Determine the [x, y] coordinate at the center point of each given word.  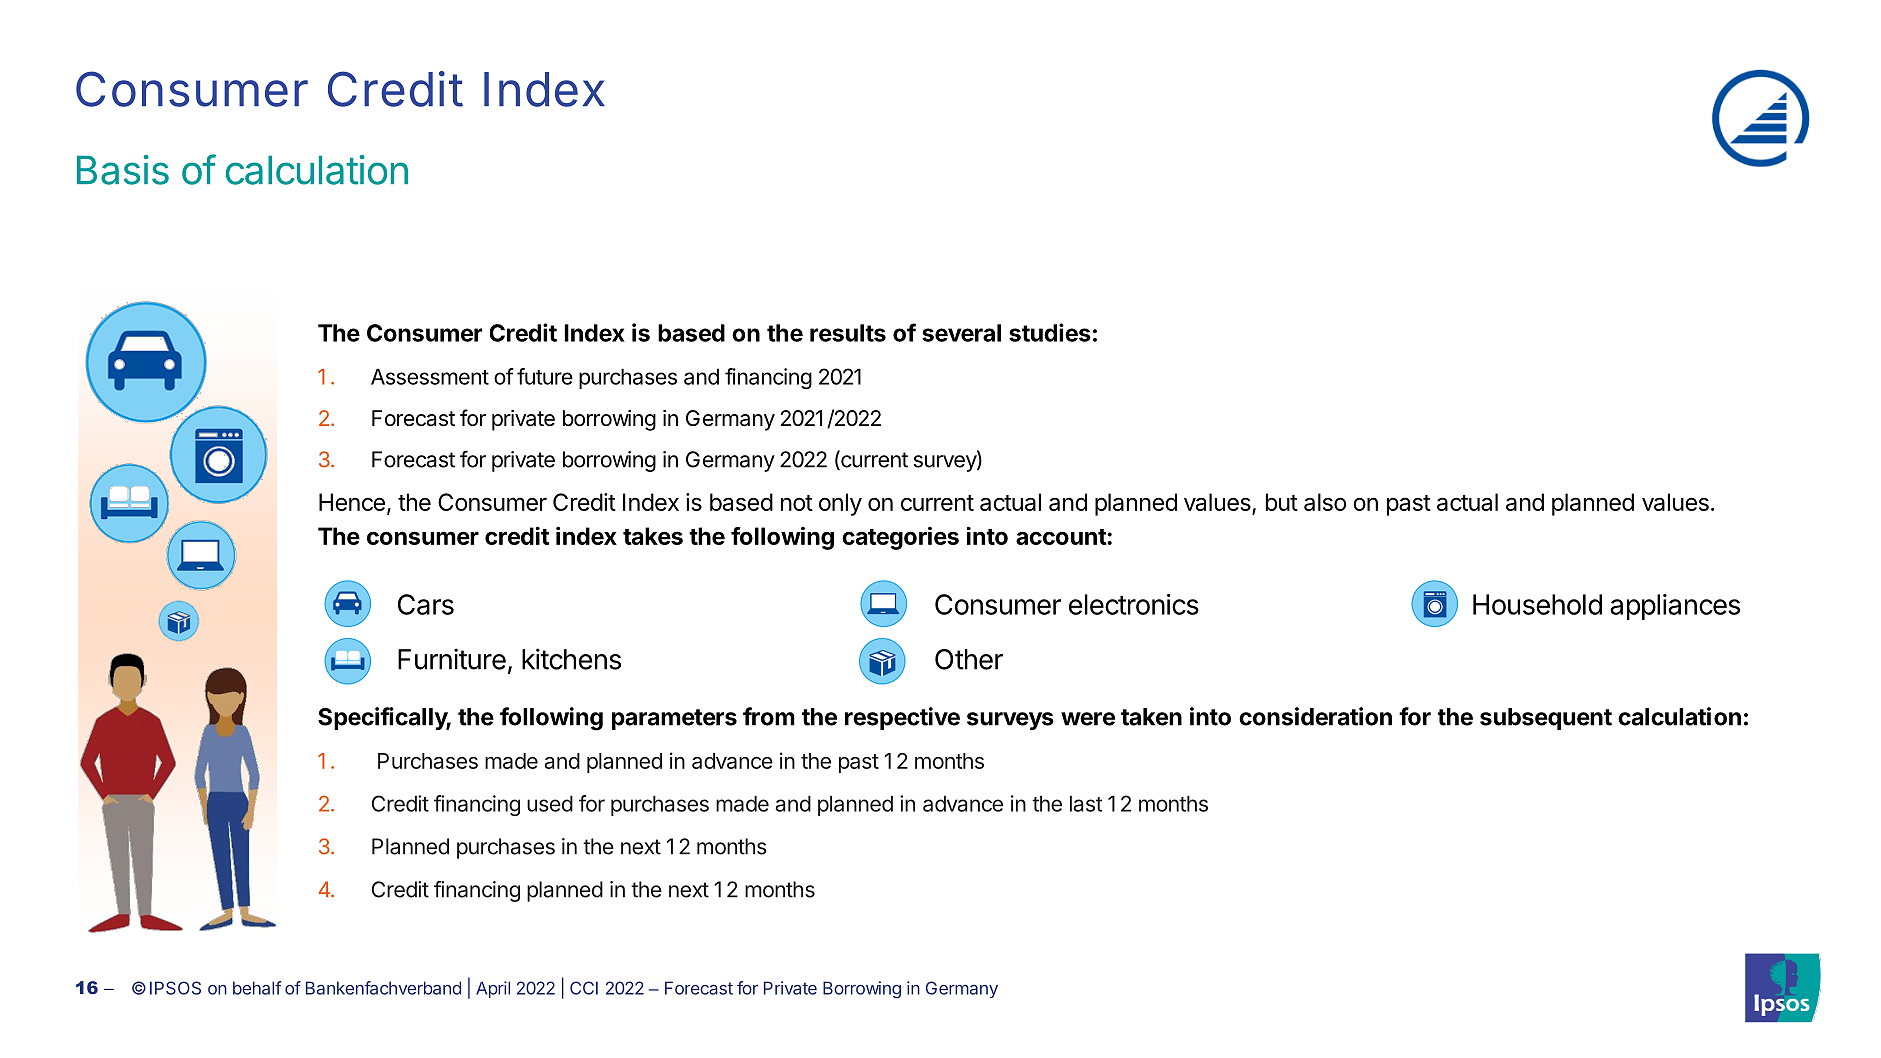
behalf [257, 988]
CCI [584, 988]
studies [1050, 332]
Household [1537, 604]
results [848, 333]
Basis [123, 170]
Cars [426, 604]
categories [900, 538]
